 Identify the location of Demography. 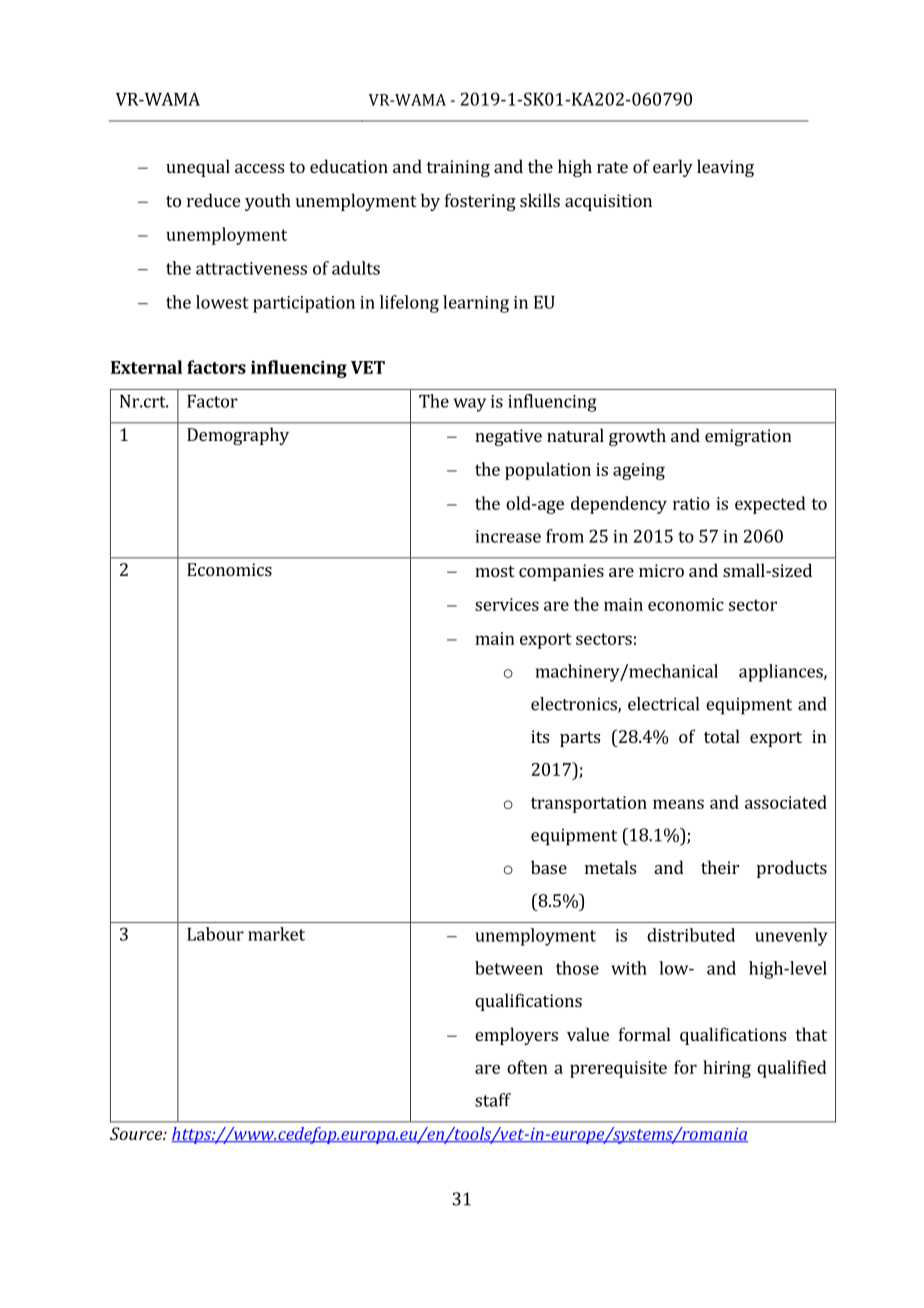
(238, 436).
